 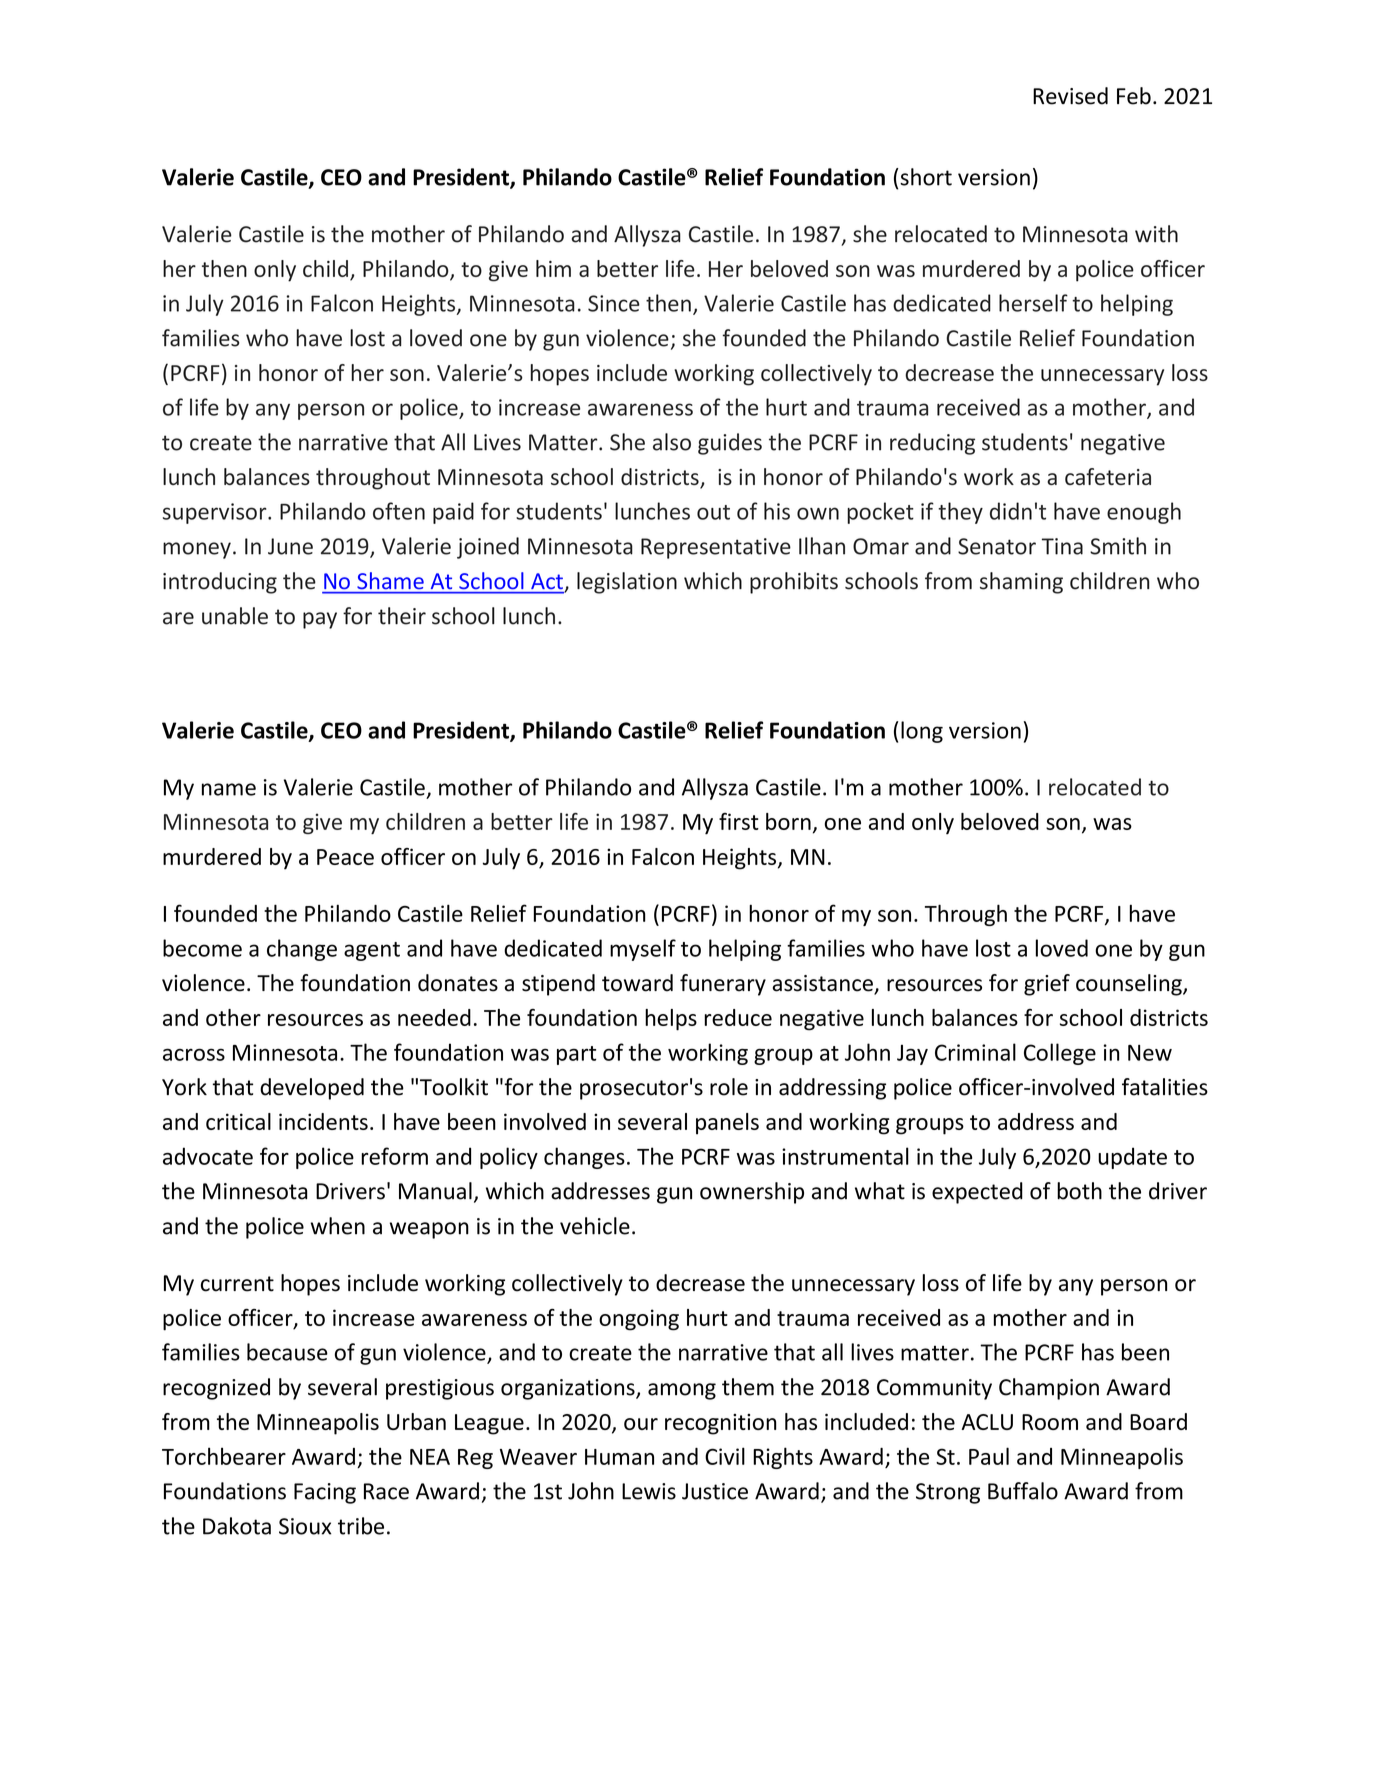 I want to click on Facing, so click(x=325, y=1493).
